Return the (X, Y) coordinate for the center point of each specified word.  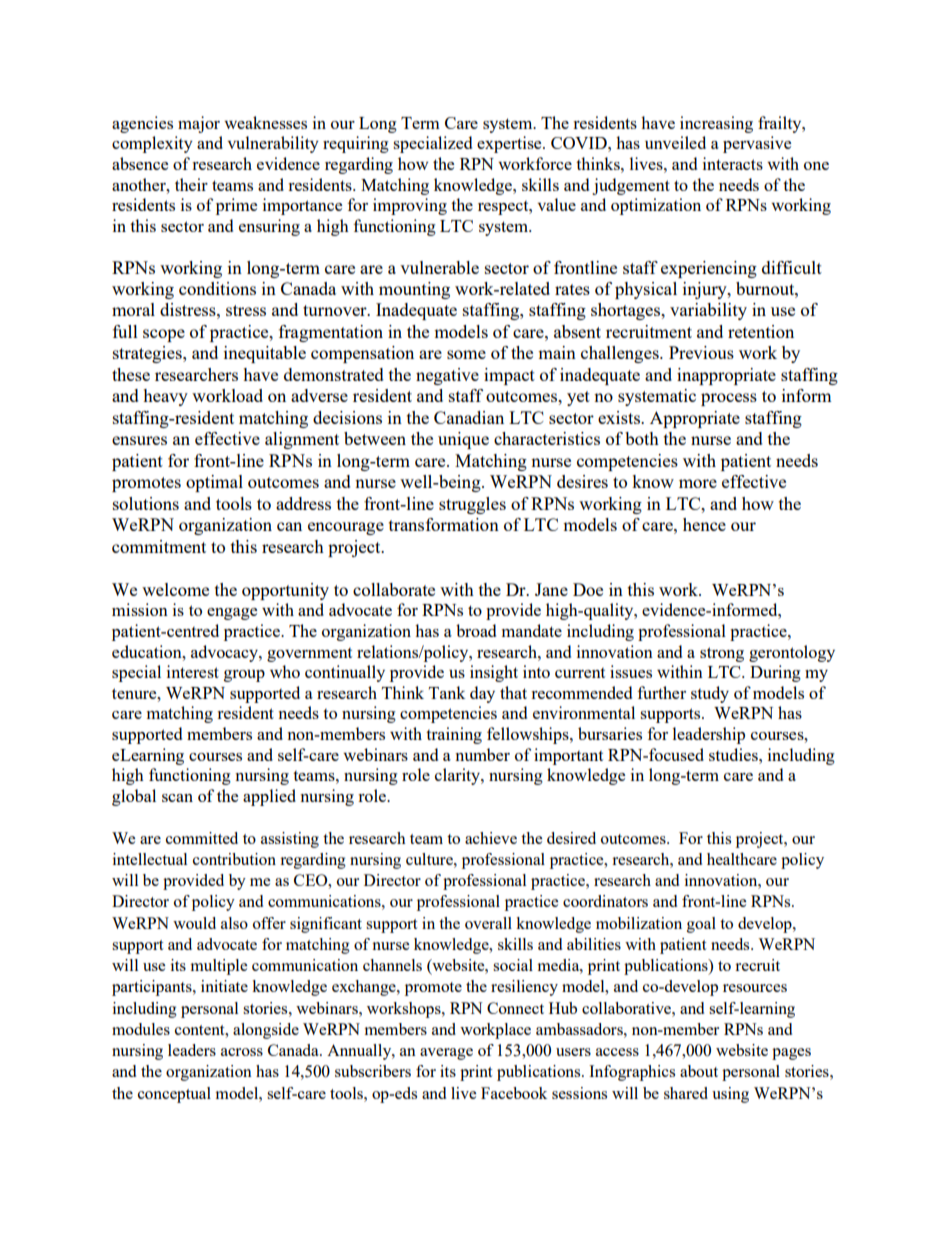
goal (701, 925)
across (242, 1052)
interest (193, 671)
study (710, 694)
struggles (472, 505)
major (199, 124)
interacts (733, 163)
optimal (214, 483)
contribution (234, 859)
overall (488, 923)
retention (761, 331)
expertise (510, 144)
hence (704, 524)
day (482, 694)
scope (164, 335)
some (466, 354)
